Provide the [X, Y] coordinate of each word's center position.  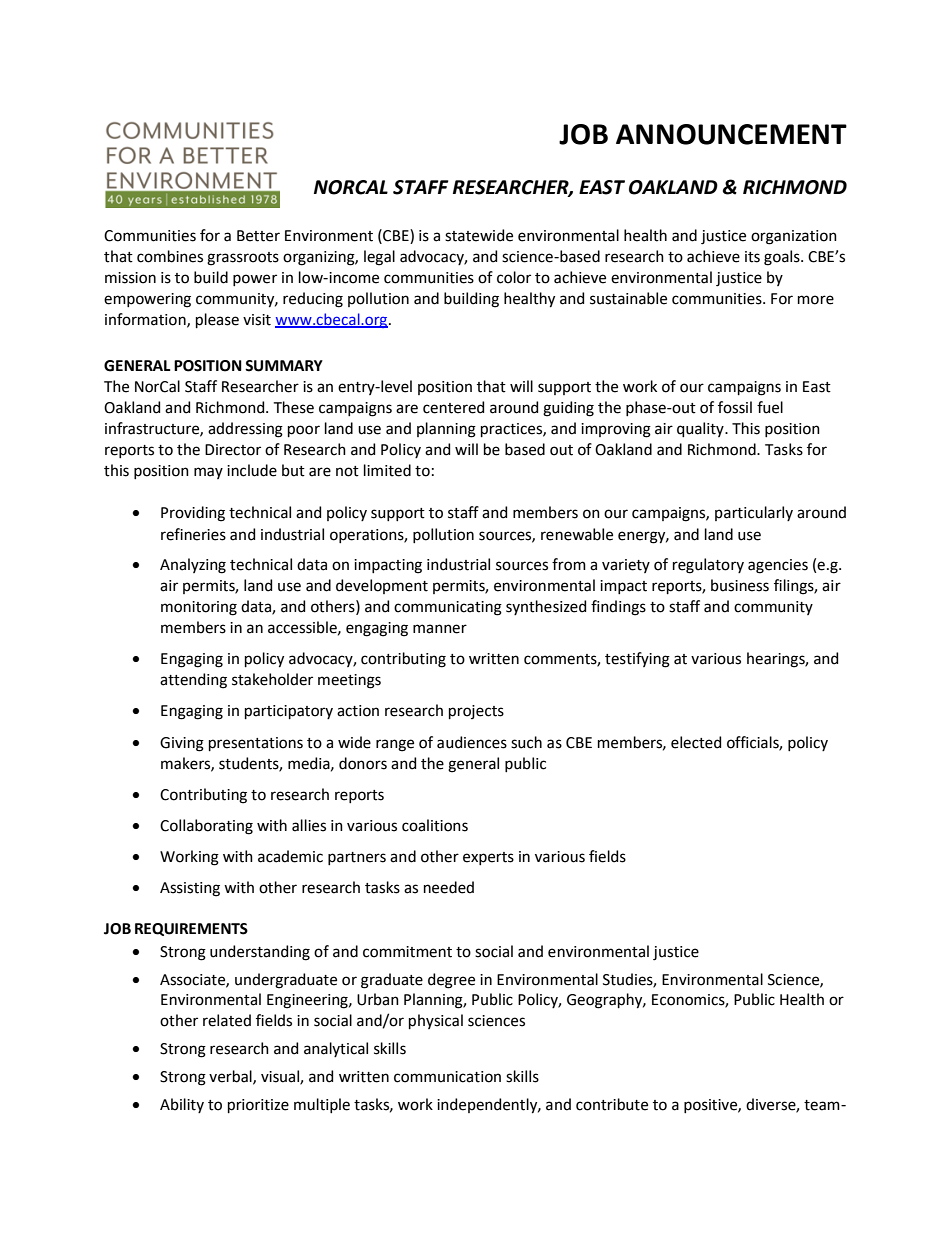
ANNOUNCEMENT [731, 134]
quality [701, 429]
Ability [182, 1105]
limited [387, 470]
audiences [472, 742]
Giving [182, 744]
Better [258, 236]
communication [447, 1077]
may [208, 473]
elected [696, 742]
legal [379, 258]
